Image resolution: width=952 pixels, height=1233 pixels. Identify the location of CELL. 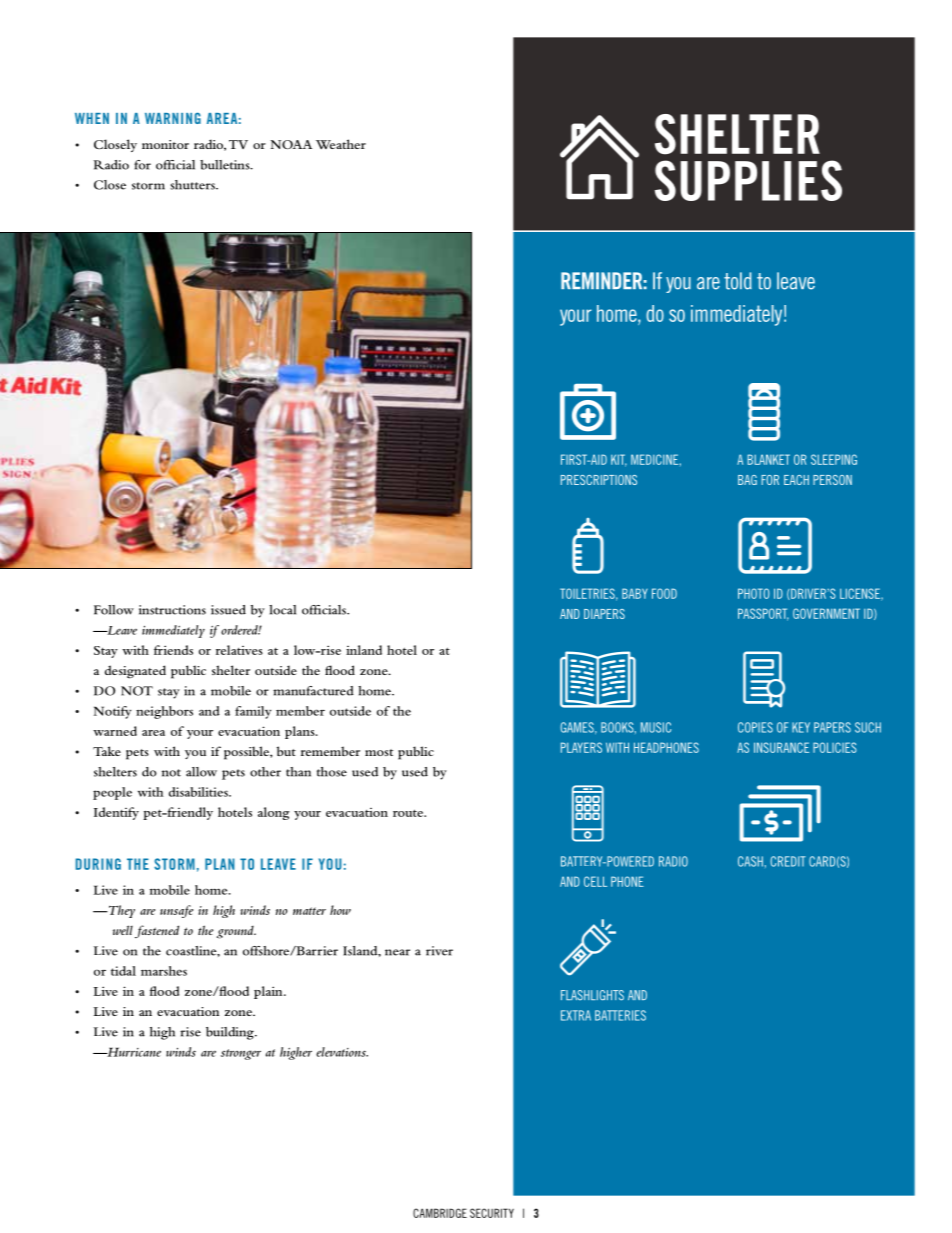
(595, 881).
